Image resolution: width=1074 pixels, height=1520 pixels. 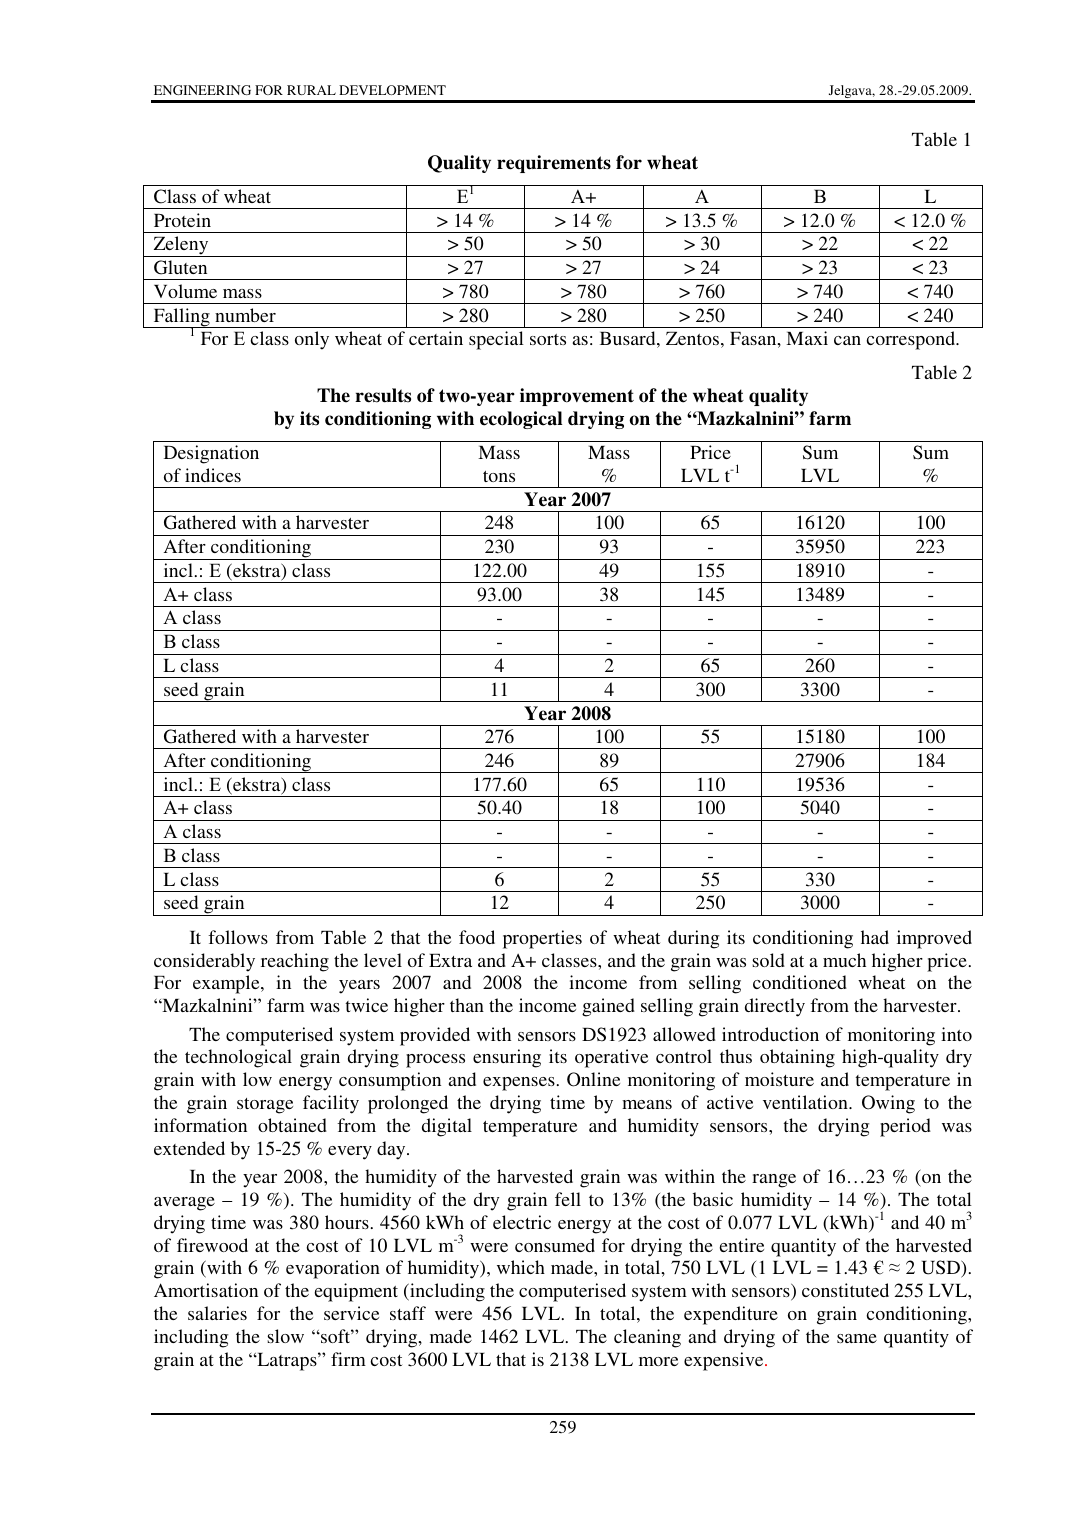 I want to click on indices, so click(x=213, y=475).
